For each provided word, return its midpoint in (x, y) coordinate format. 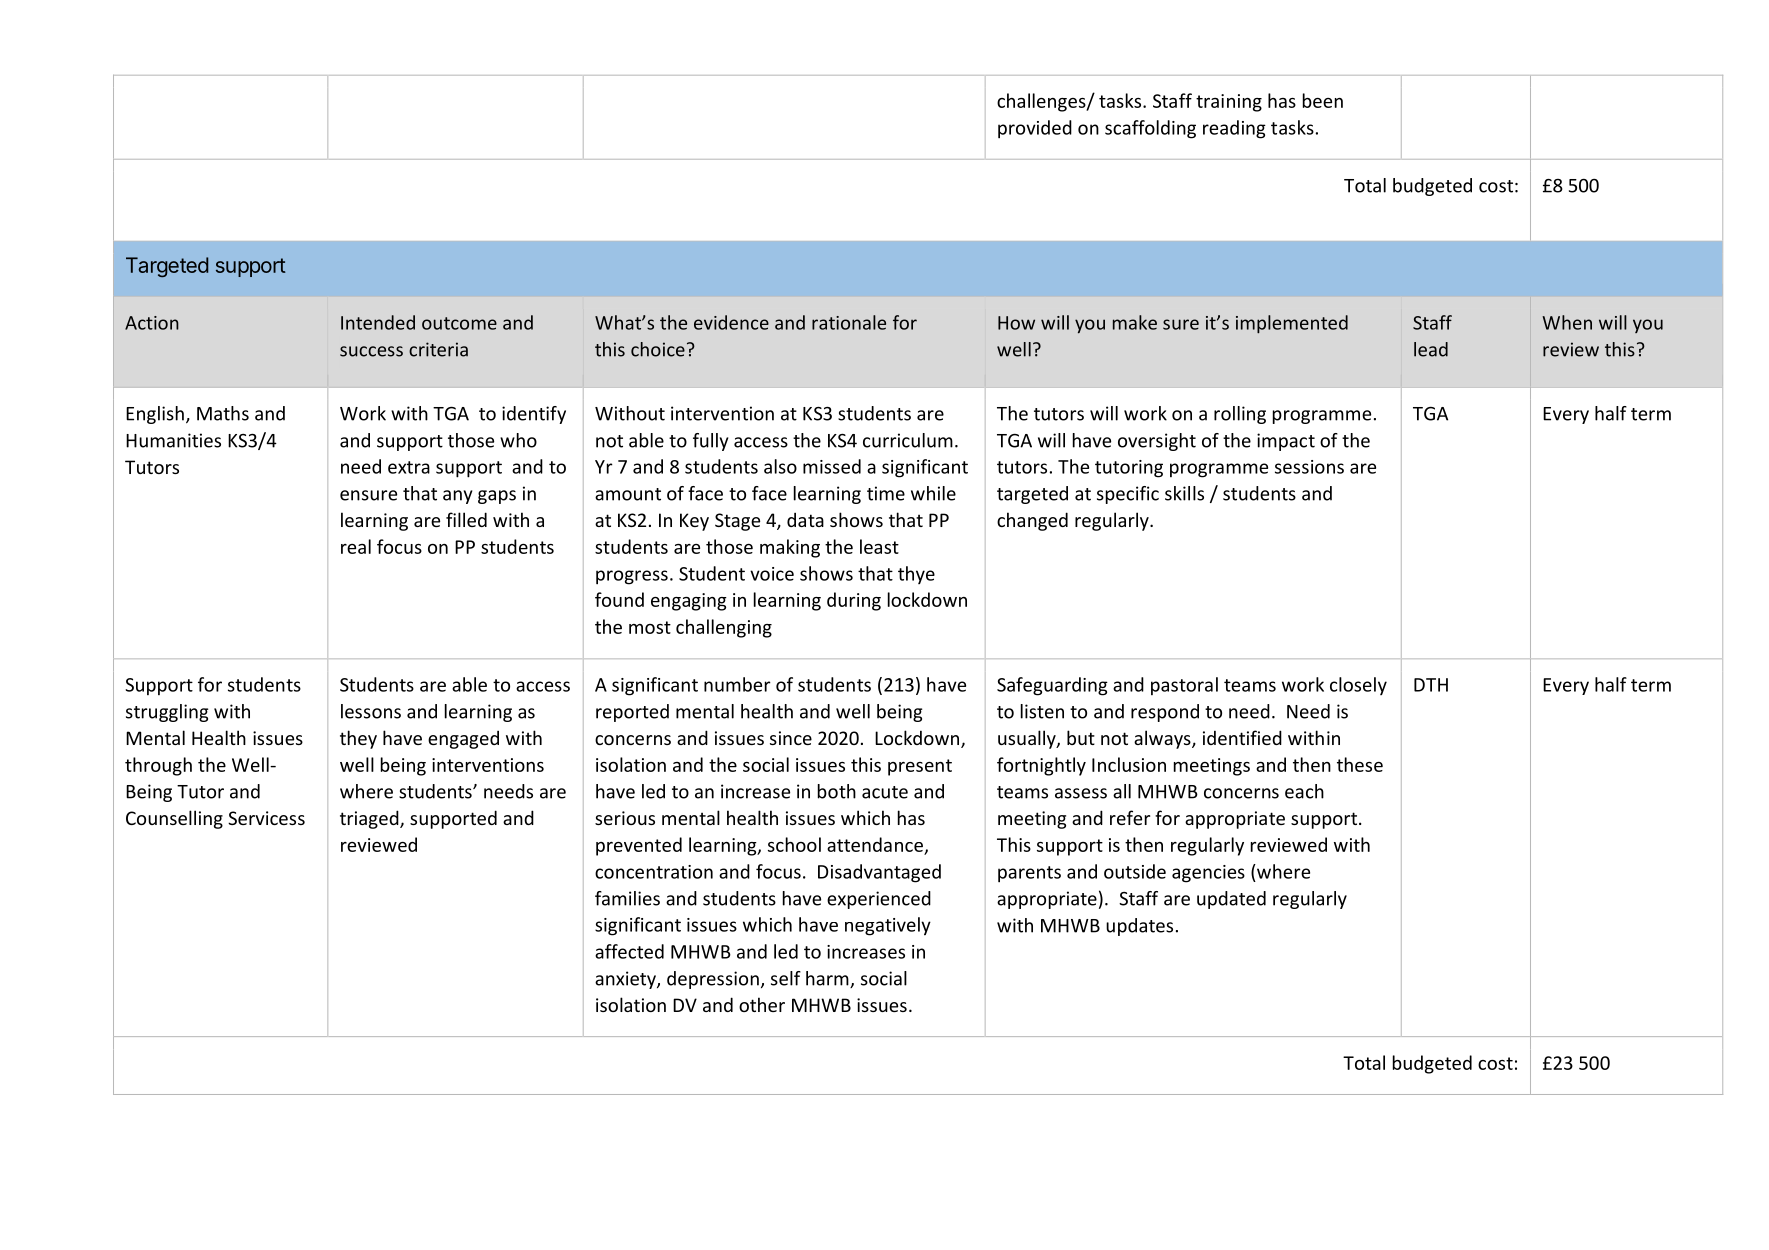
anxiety (626, 980)
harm (828, 979)
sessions (1309, 467)
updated (1231, 900)
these (1360, 764)
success (371, 351)
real (356, 546)
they (358, 739)
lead (1431, 349)
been (1323, 100)
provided (1035, 129)
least (879, 546)
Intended (378, 322)
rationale (849, 322)
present (920, 767)
